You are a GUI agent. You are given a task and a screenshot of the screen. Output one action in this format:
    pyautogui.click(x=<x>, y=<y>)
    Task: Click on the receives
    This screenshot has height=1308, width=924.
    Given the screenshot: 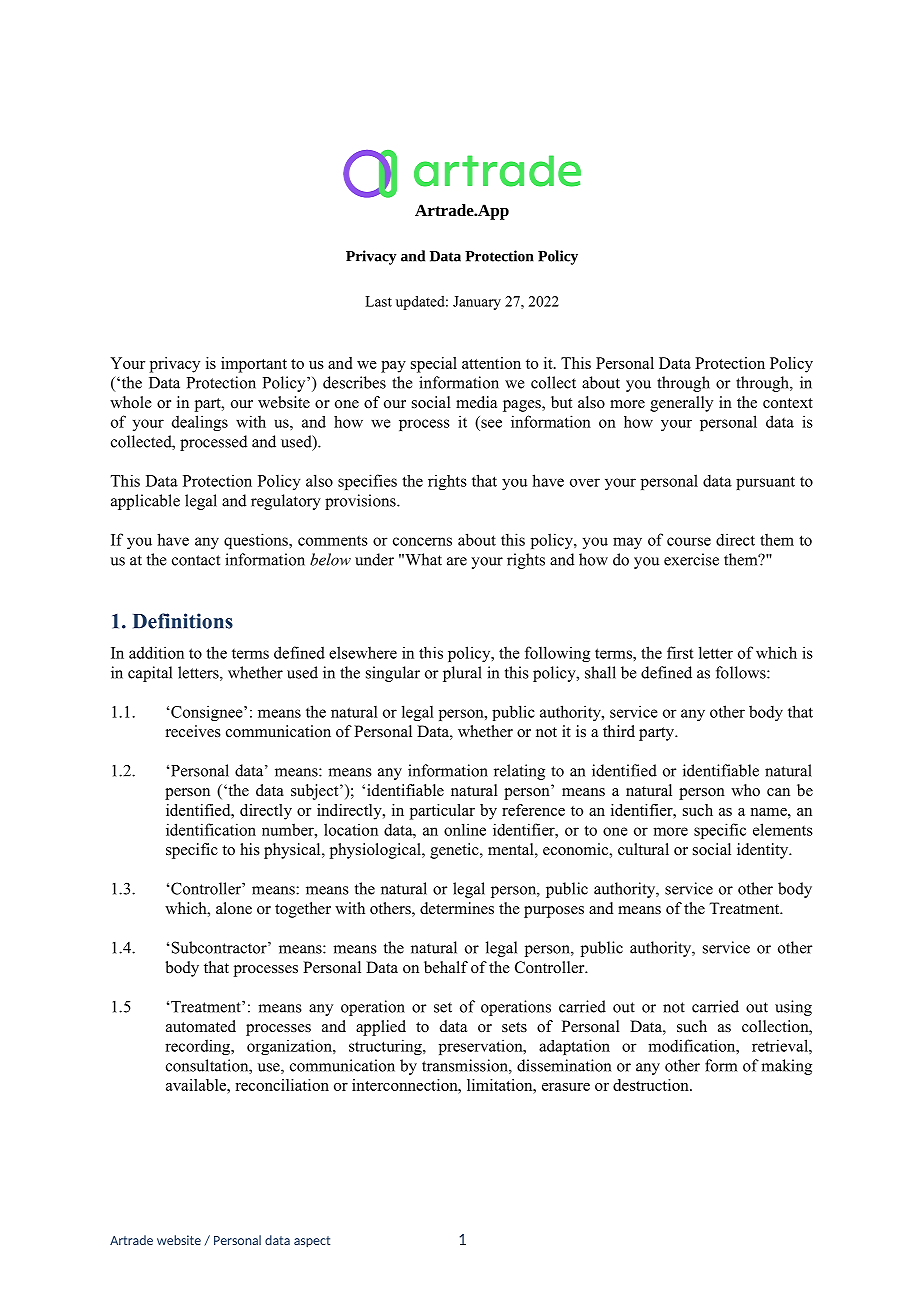 What is the action you would take?
    pyautogui.click(x=193, y=731)
